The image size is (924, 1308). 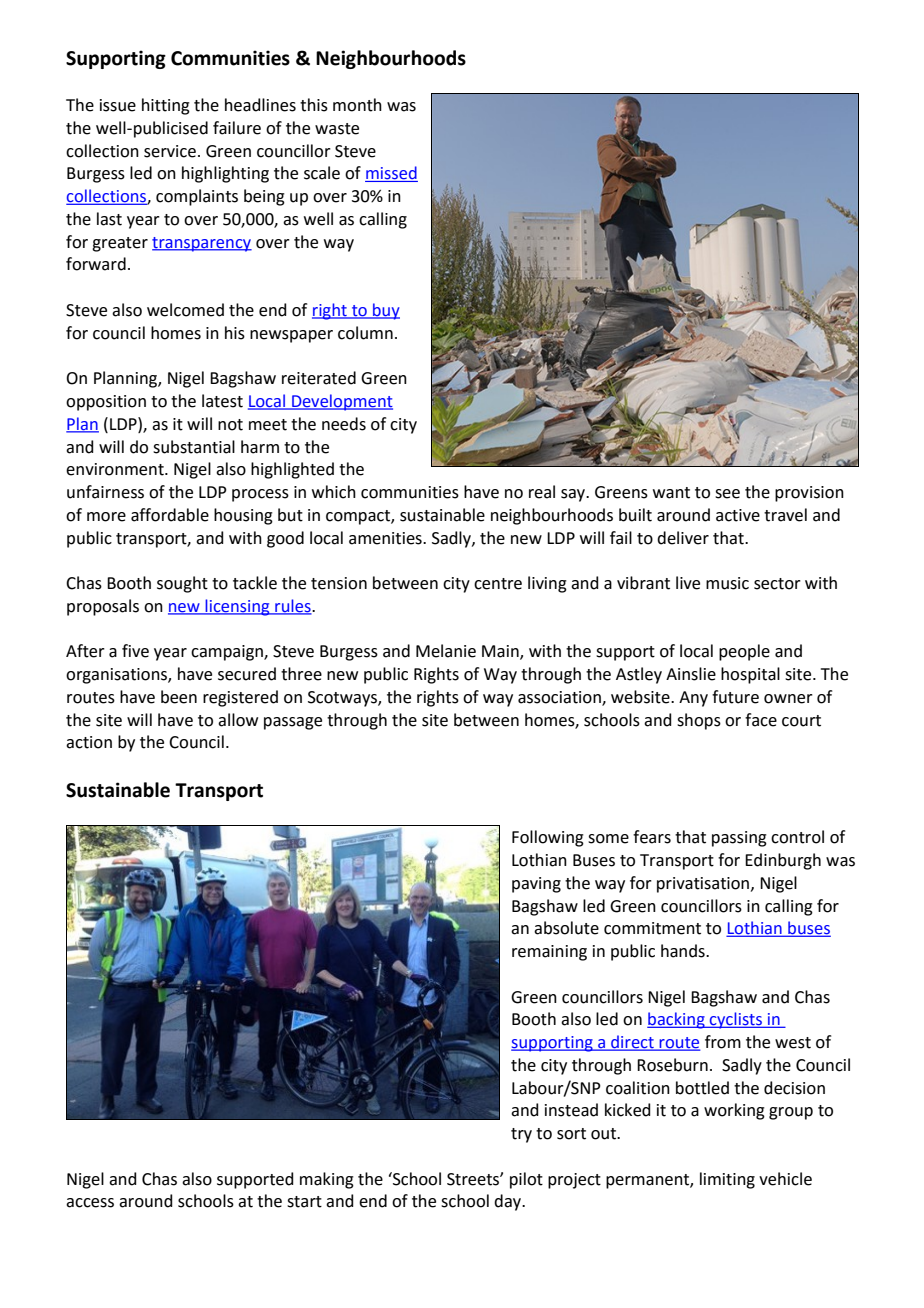 I want to click on service, so click(x=170, y=151).
